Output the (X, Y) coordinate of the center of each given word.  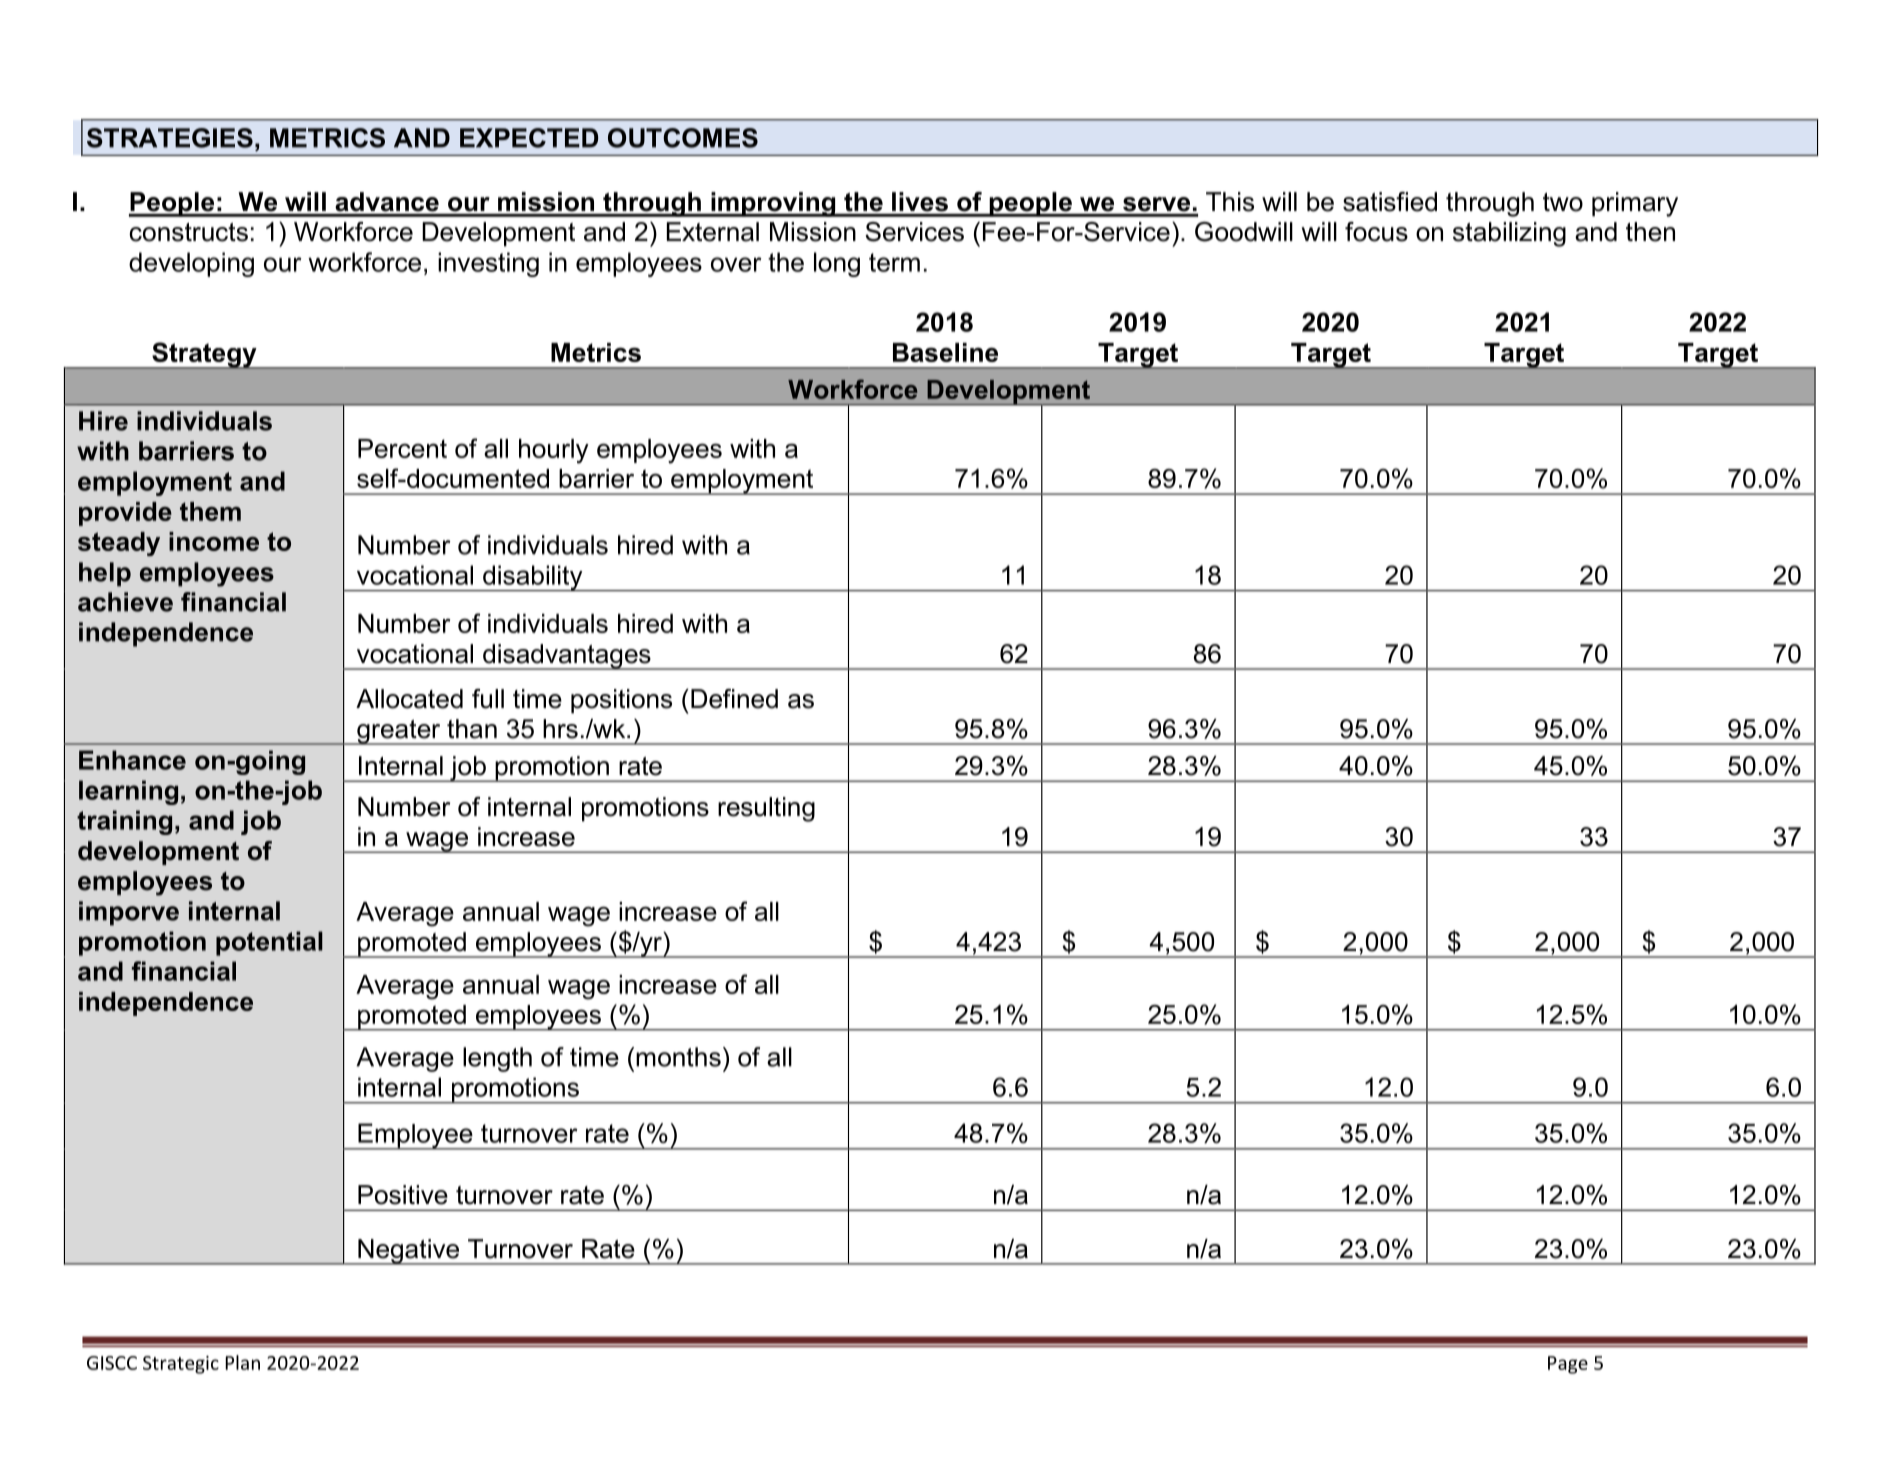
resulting (766, 809)
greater (399, 732)
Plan (242, 1362)
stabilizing (1509, 234)
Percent (402, 448)
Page (1568, 1365)
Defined (734, 699)
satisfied (1390, 202)
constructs (188, 232)
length (497, 1059)
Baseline (945, 352)
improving (773, 204)
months (678, 1057)
